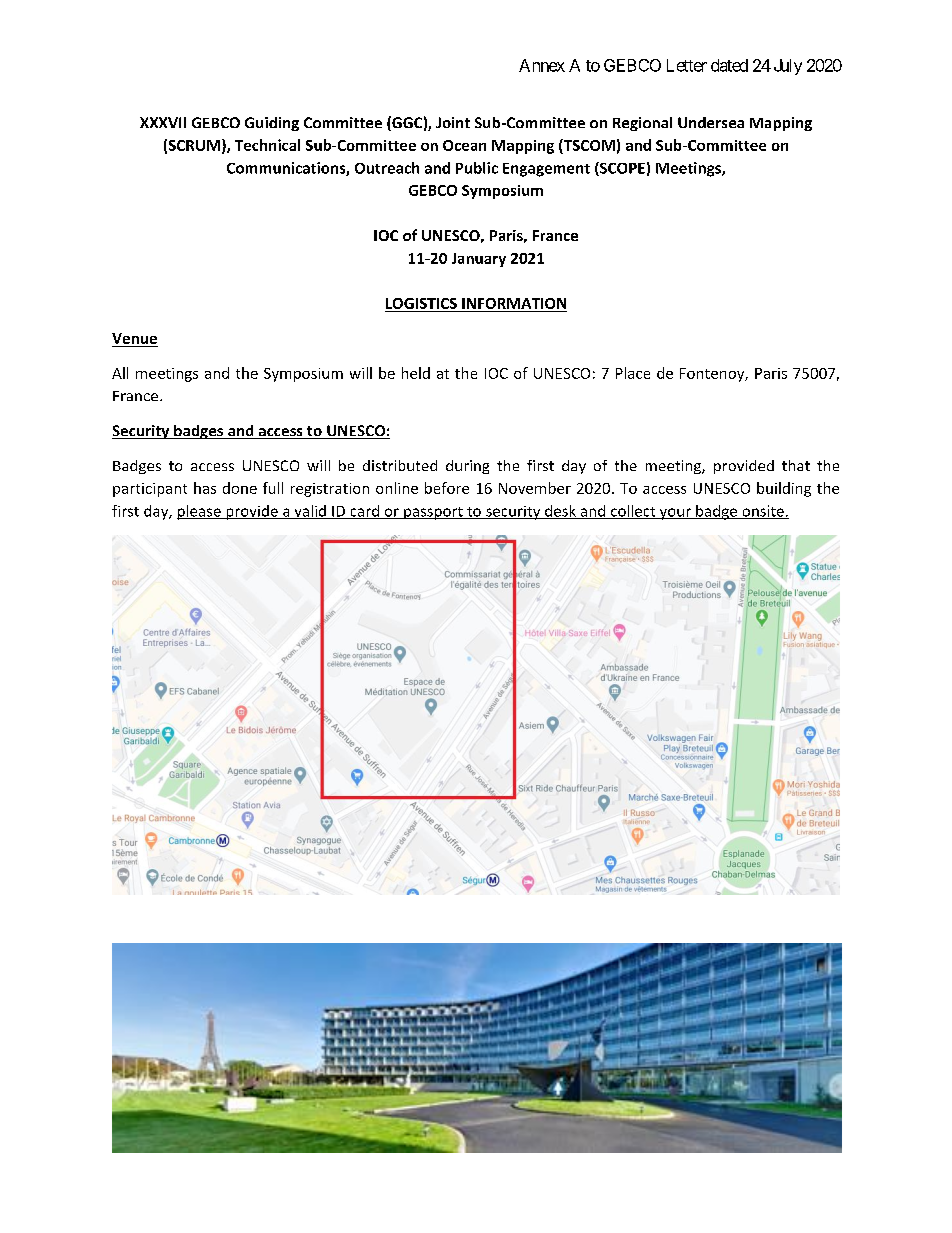  What do you see at coordinates (479, 260) in the page?
I see `January` at bounding box center [479, 260].
